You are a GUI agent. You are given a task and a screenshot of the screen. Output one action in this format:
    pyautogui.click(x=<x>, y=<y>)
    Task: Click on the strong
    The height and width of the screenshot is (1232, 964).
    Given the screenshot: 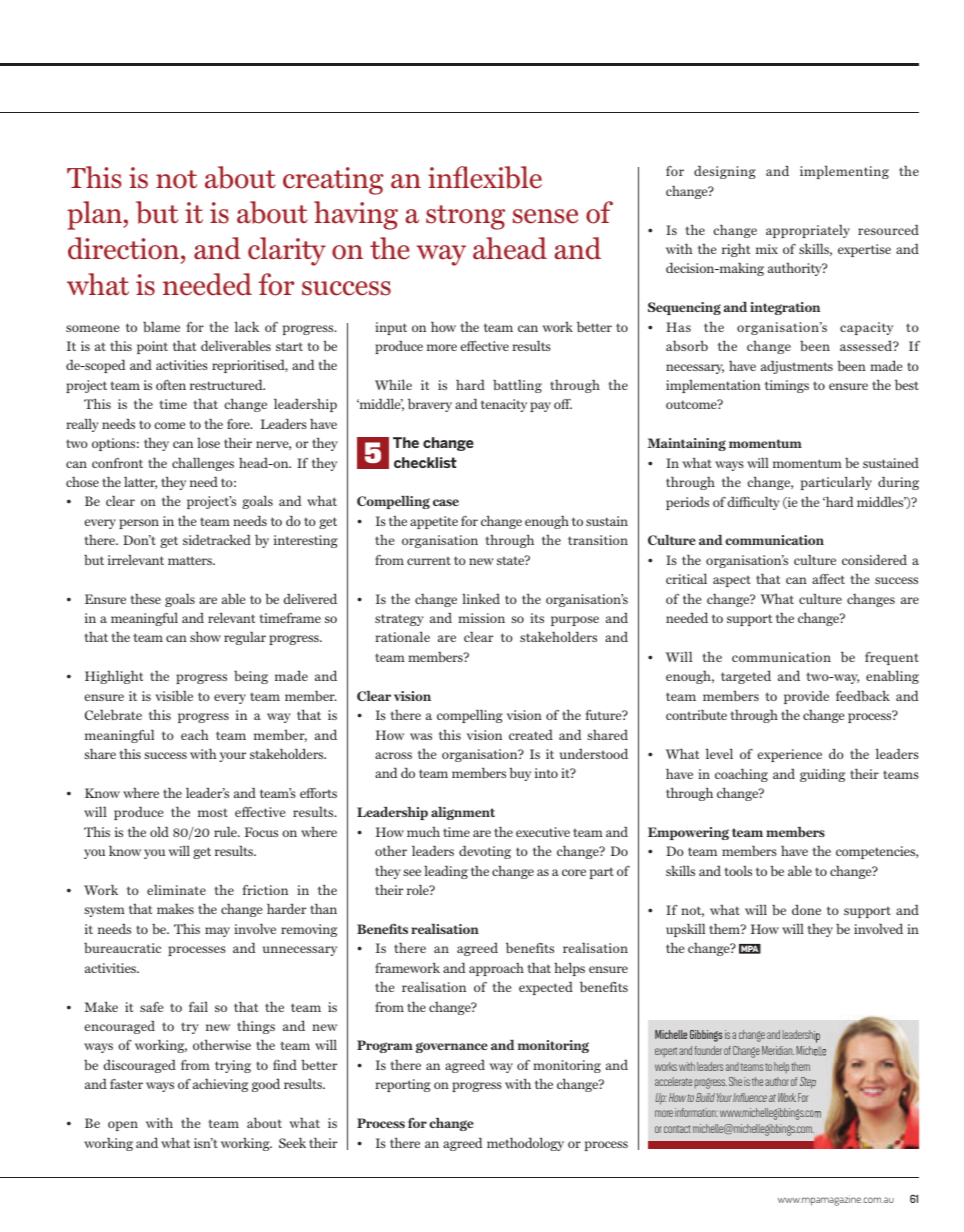 What is the action you would take?
    pyautogui.click(x=465, y=217)
